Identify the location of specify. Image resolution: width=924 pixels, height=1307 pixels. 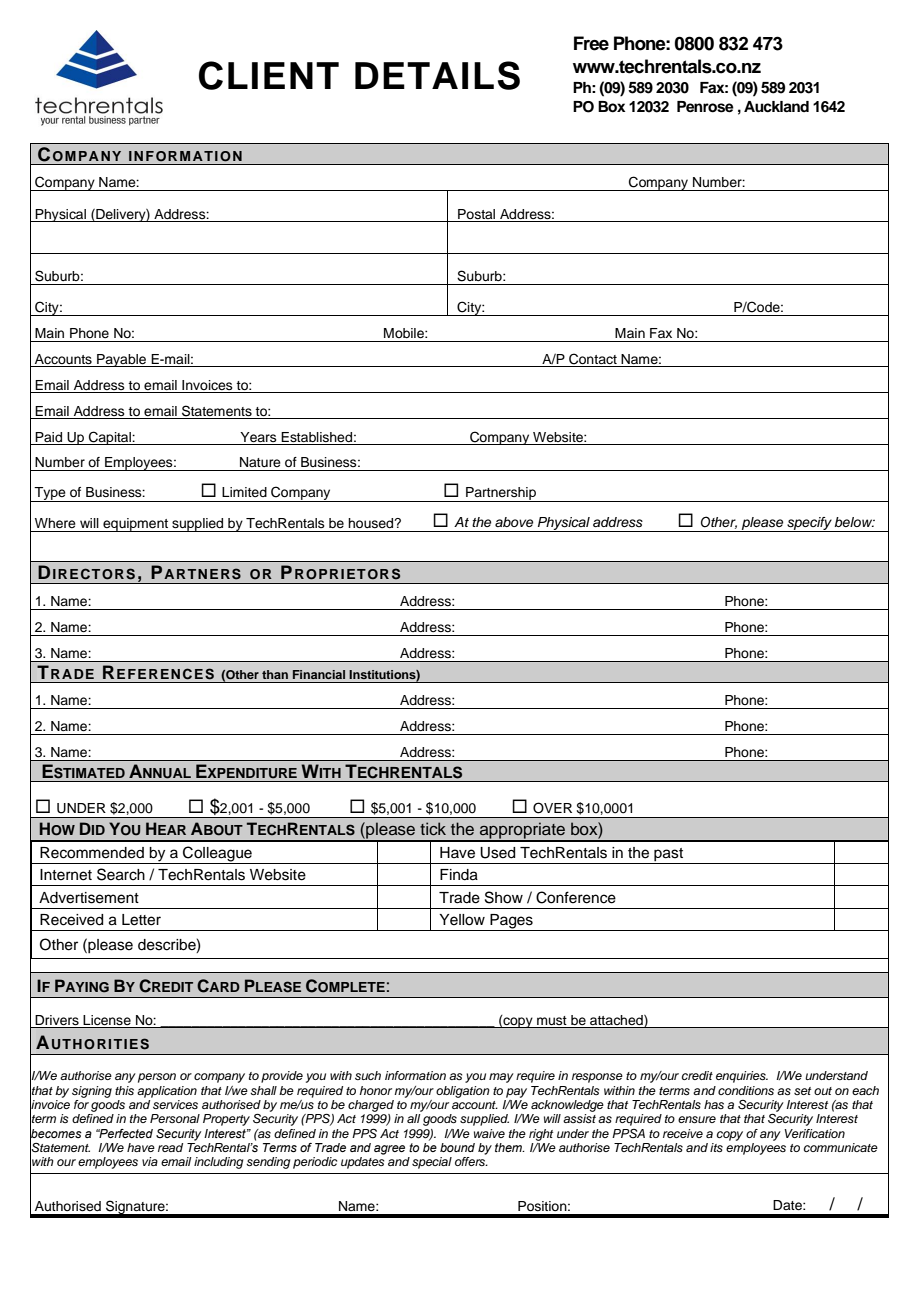
(809, 524).
